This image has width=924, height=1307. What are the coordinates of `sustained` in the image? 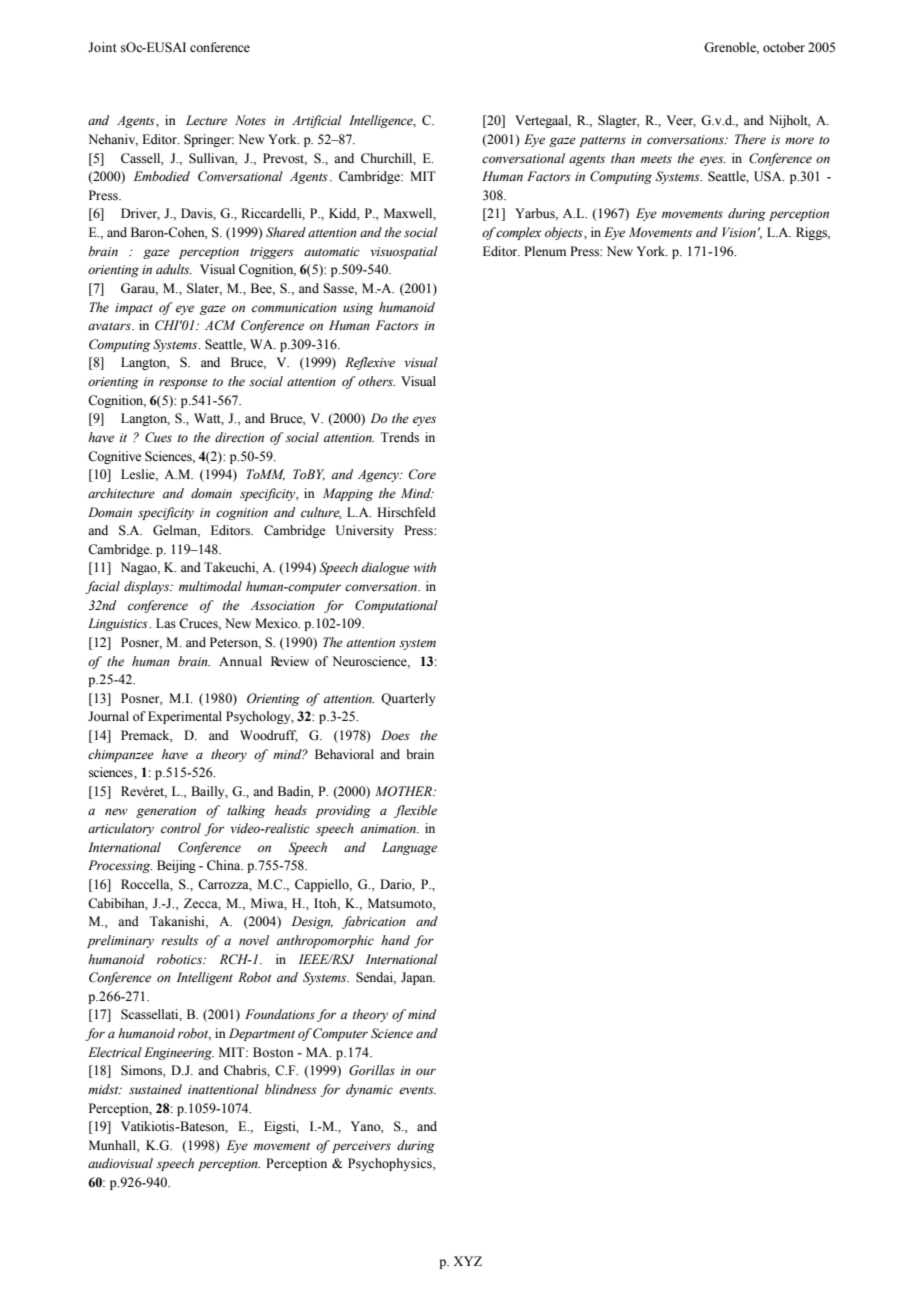 It's located at (155, 1089).
